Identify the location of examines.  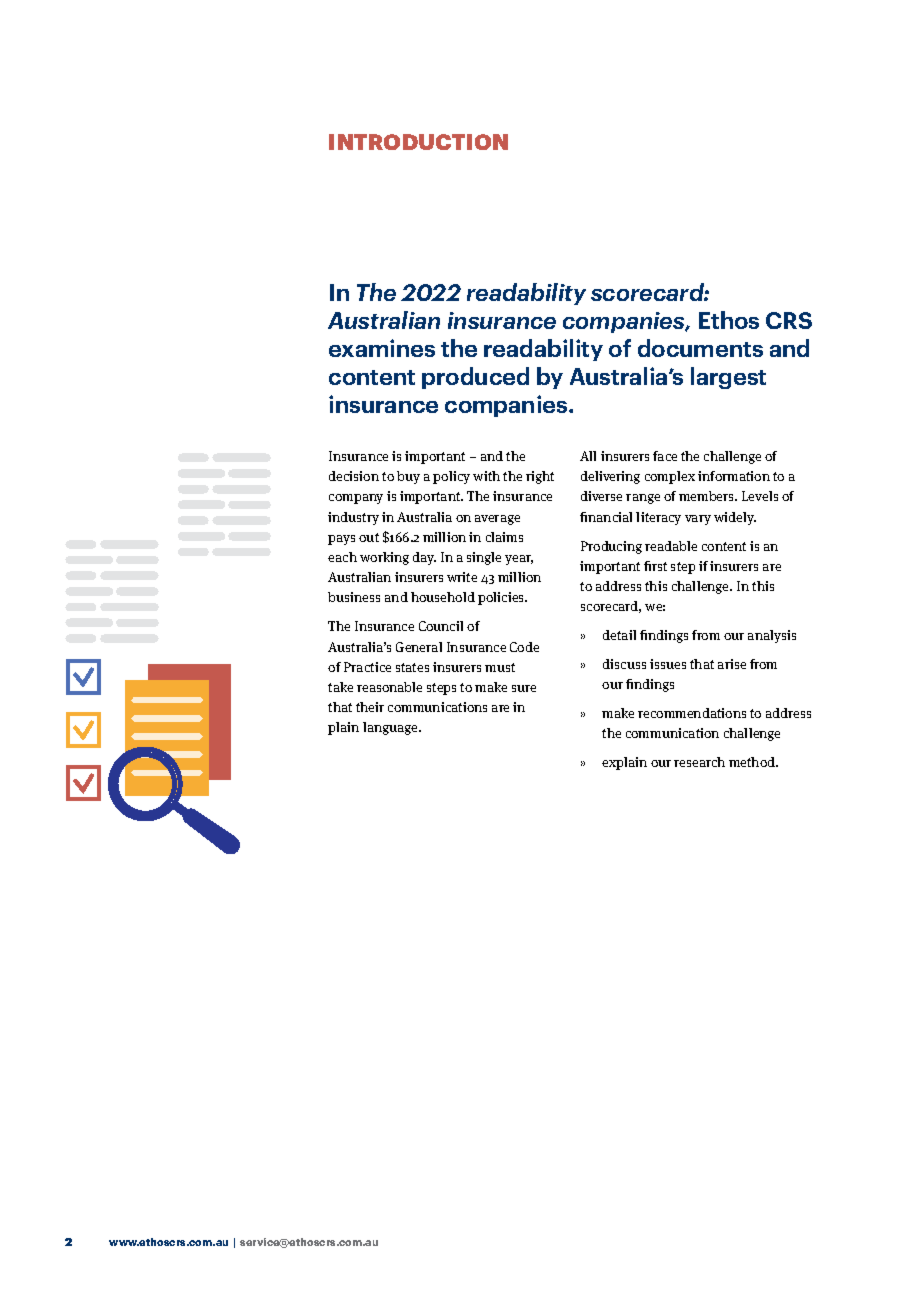
(382, 348).
